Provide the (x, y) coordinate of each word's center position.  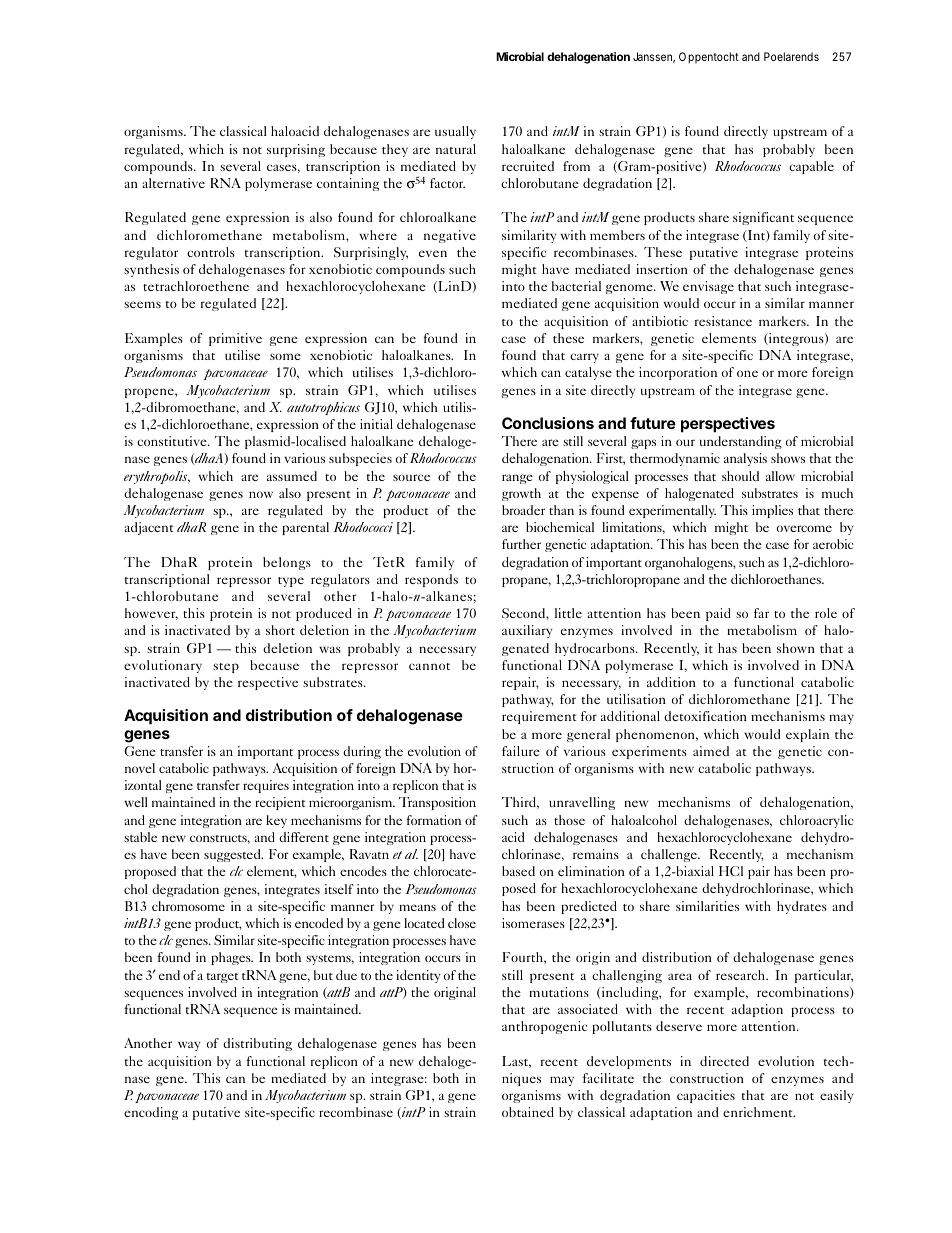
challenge (670, 855)
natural (456, 149)
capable (811, 167)
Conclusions (548, 423)
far (761, 613)
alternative (173, 183)
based (518, 871)
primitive (235, 339)
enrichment (759, 1112)
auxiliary (527, 631)
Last (516, 1062)
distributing (257, 1044)
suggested (233, 855)
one (747, 373)
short (280, 630)
